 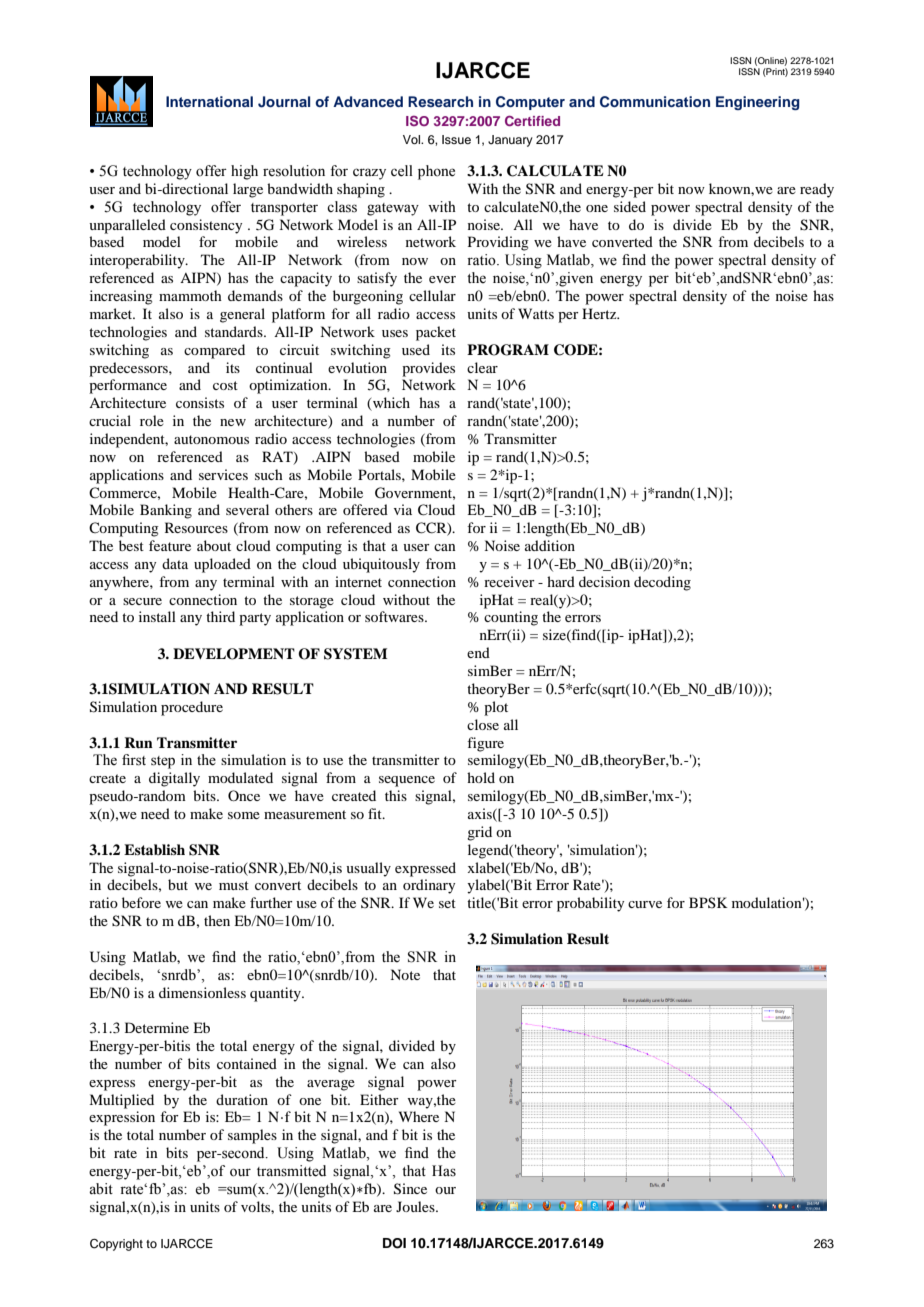 What do you see at coordinates (200, 402) in the page?
I see `consists` at bounding box center [200, 402].
